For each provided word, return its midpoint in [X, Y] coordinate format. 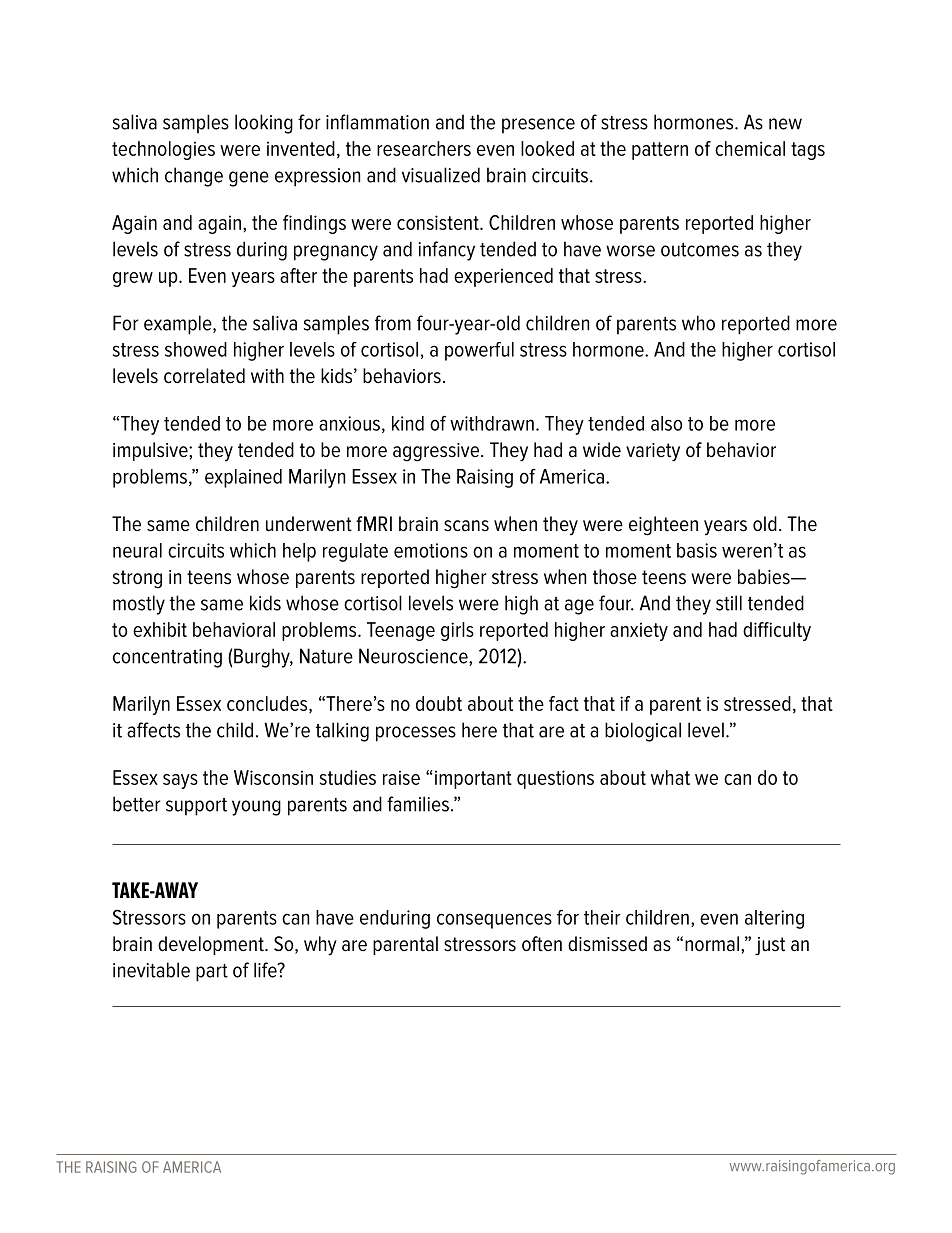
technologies [163, 150]
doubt [439, 703]
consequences [494, 921]
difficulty [777, 631]
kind [408, 423]
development [212, 945]
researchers [424, 148]
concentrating [167, 658]
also [666, 423]
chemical [750, 148]
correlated [204, 376]
